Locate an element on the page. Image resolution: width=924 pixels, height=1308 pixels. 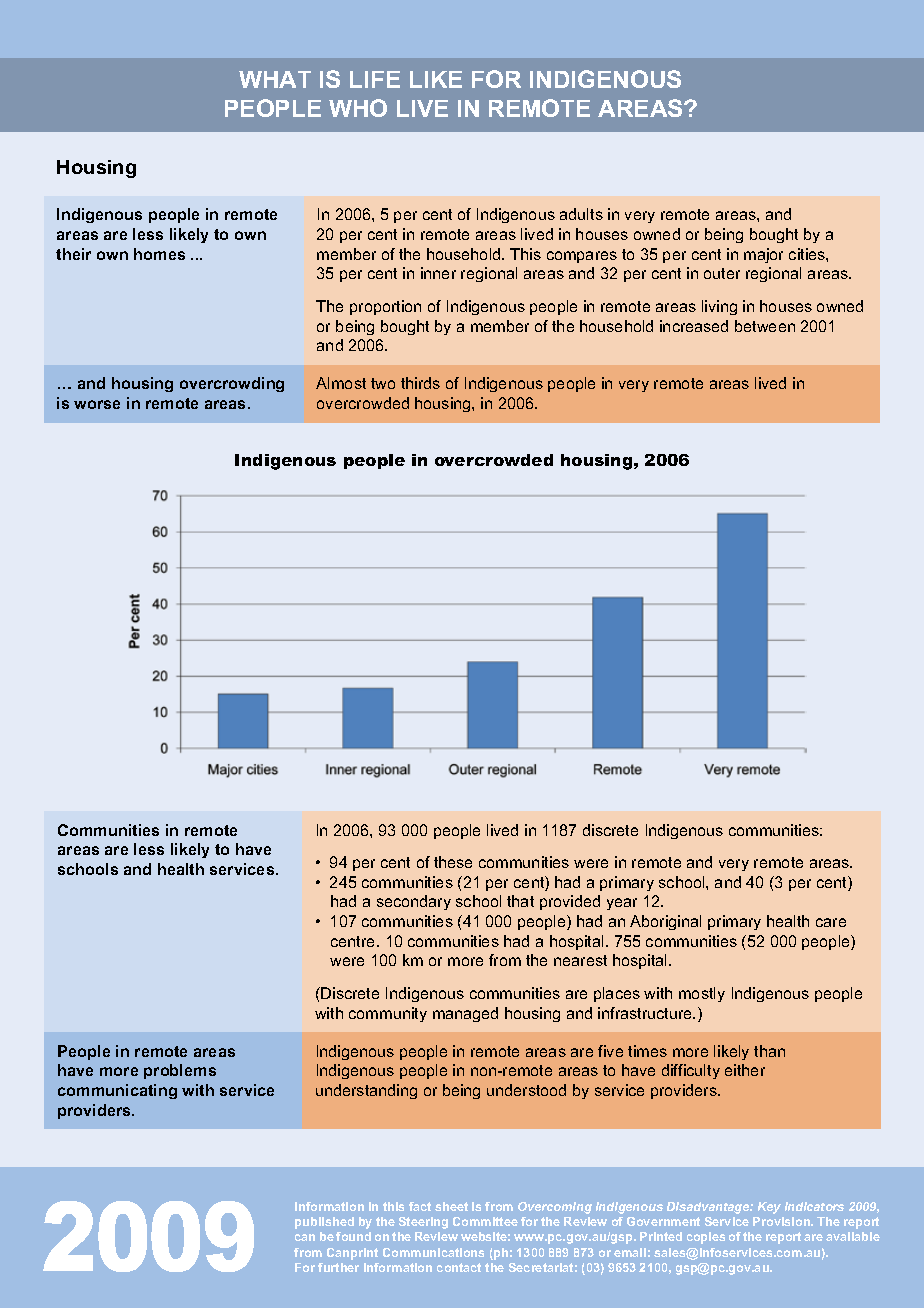
published is located at coordinates (324, 1223).
